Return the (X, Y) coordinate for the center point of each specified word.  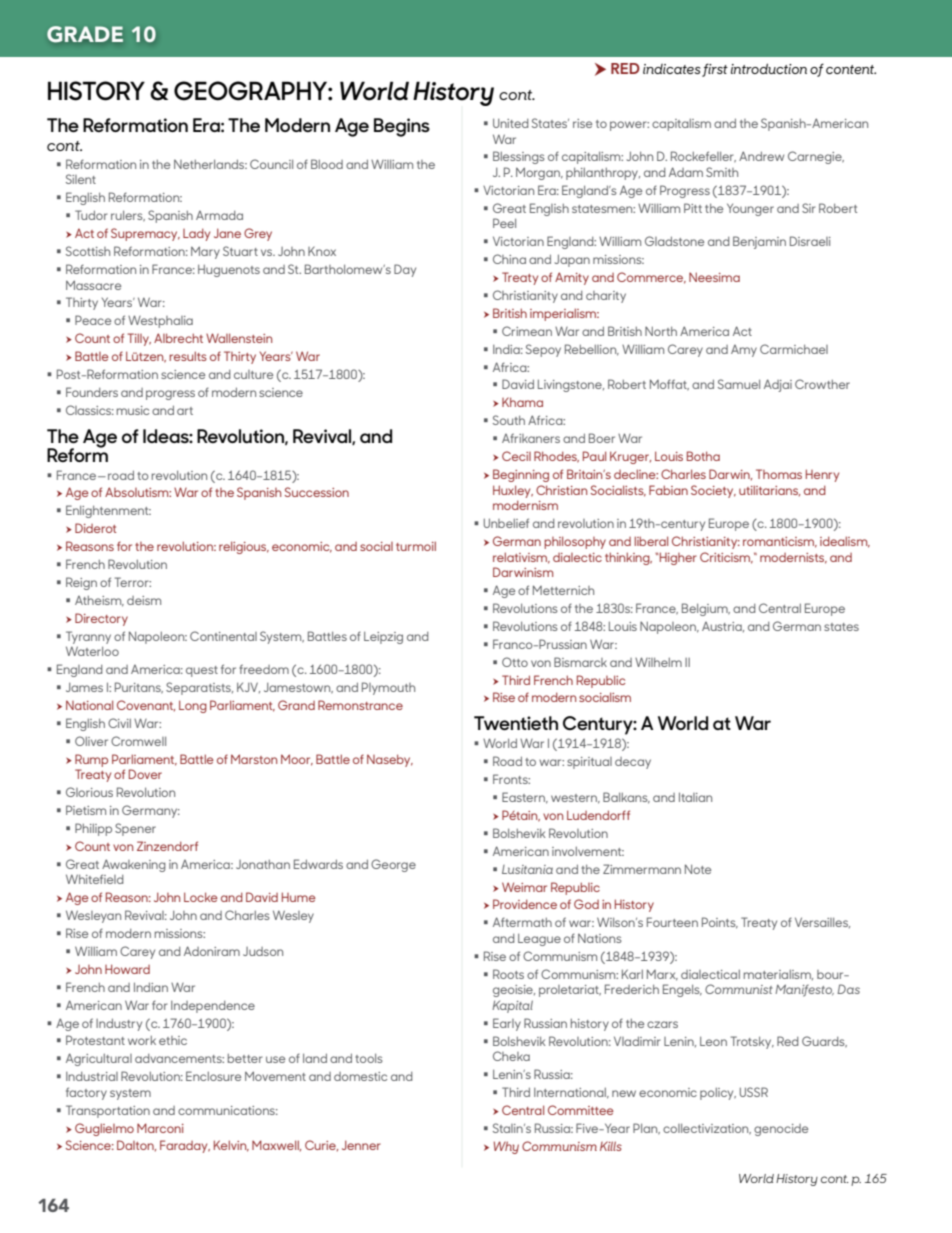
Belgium (706, 609)
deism (144, 600)
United (510, 123)
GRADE (85, 34)
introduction (769, 68)
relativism (521, 558)
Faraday (185, 1146)
